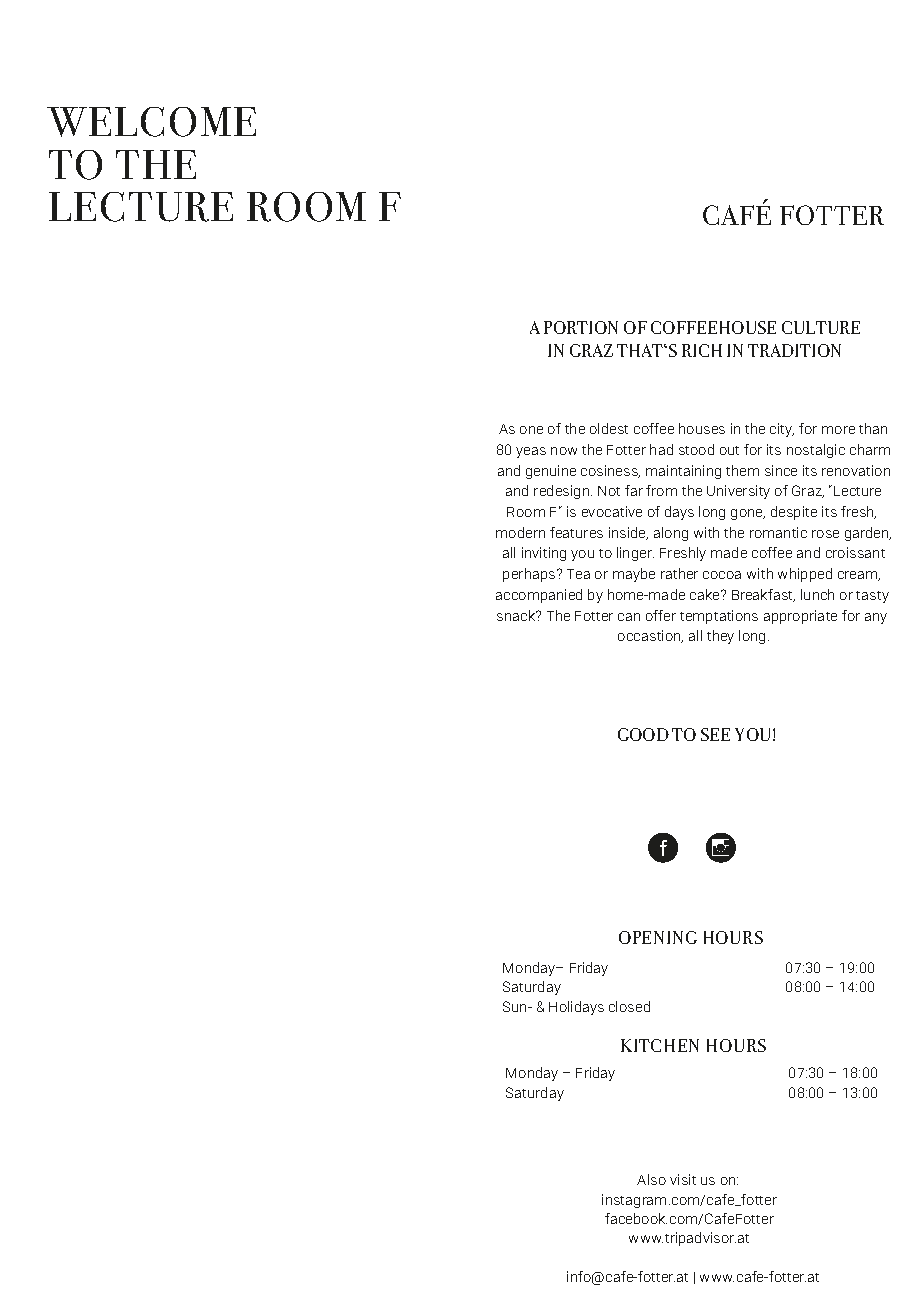 The image size is (921, 1316). What do you see at coordinates (800, 617) in the screenshot?
I see `appropriate` at bounding box center [800, 617].
